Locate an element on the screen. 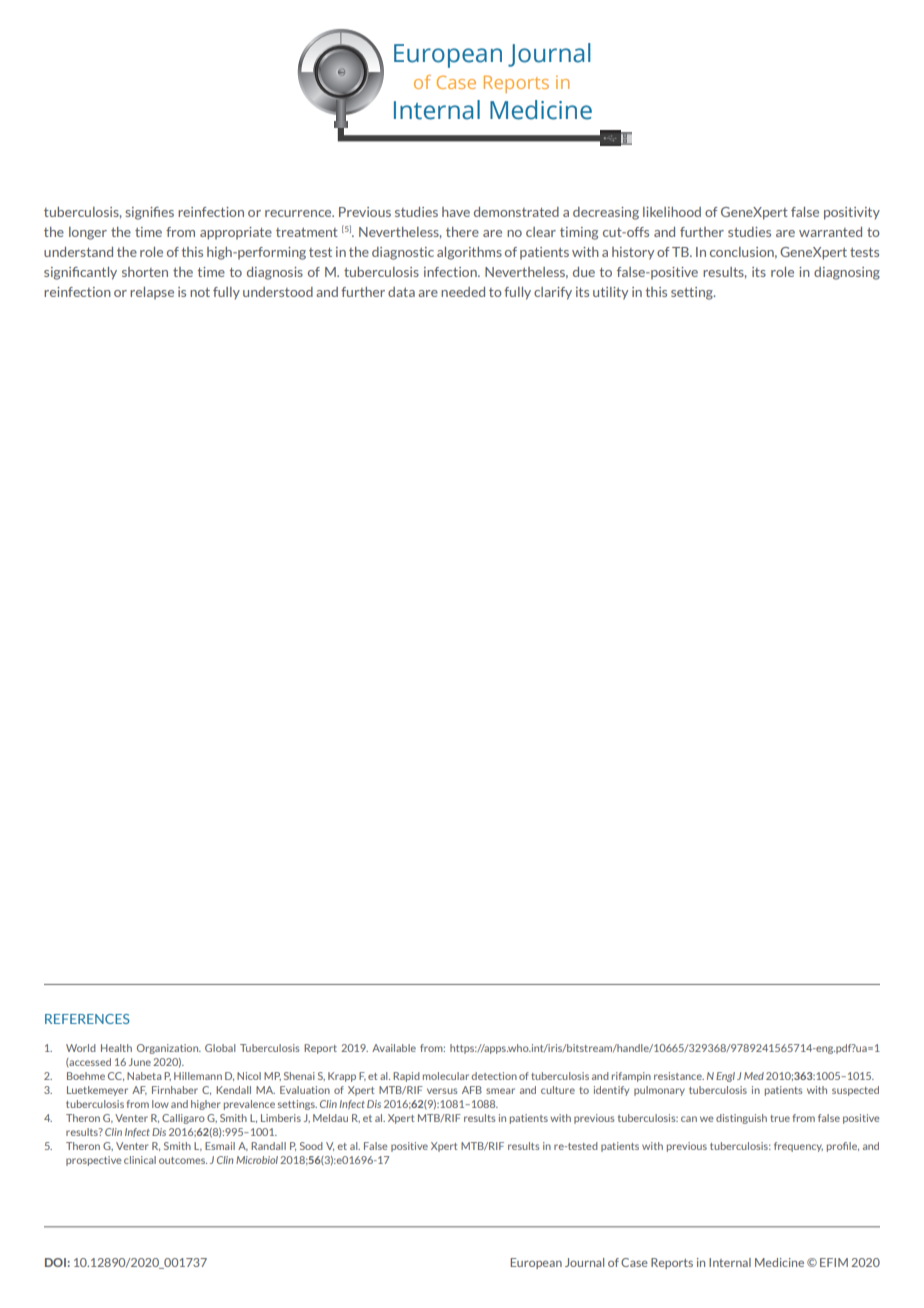  shorten is located at coordinates (145, 272).
